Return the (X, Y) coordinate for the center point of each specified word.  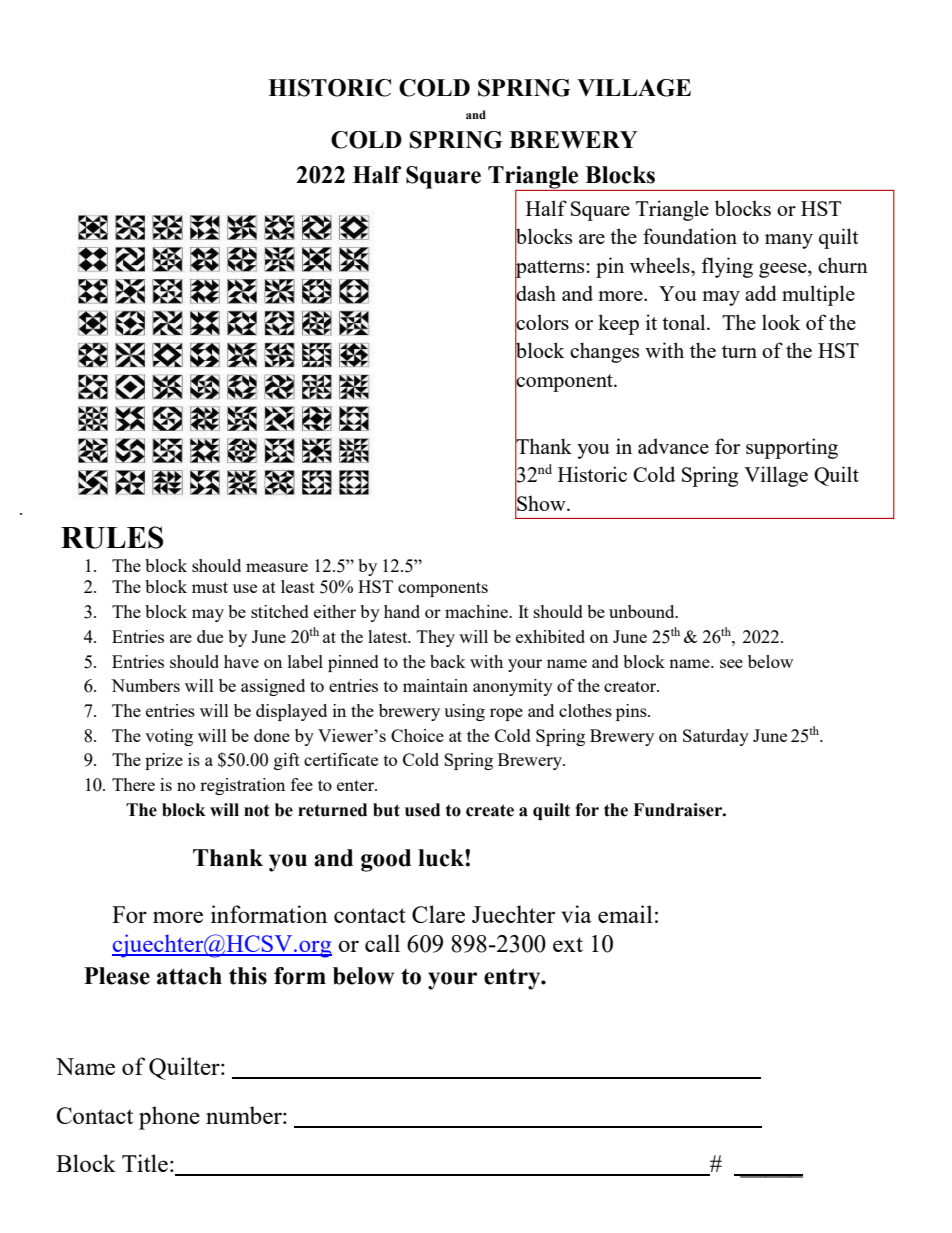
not (257, 810)
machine (478, 611)
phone (169, 1118)
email (625, 914)
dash (535, 294)
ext (568, 944)
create (490, 810)
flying (727, 267)
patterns (549, 268)
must (210, 587)
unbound (643, 611)
